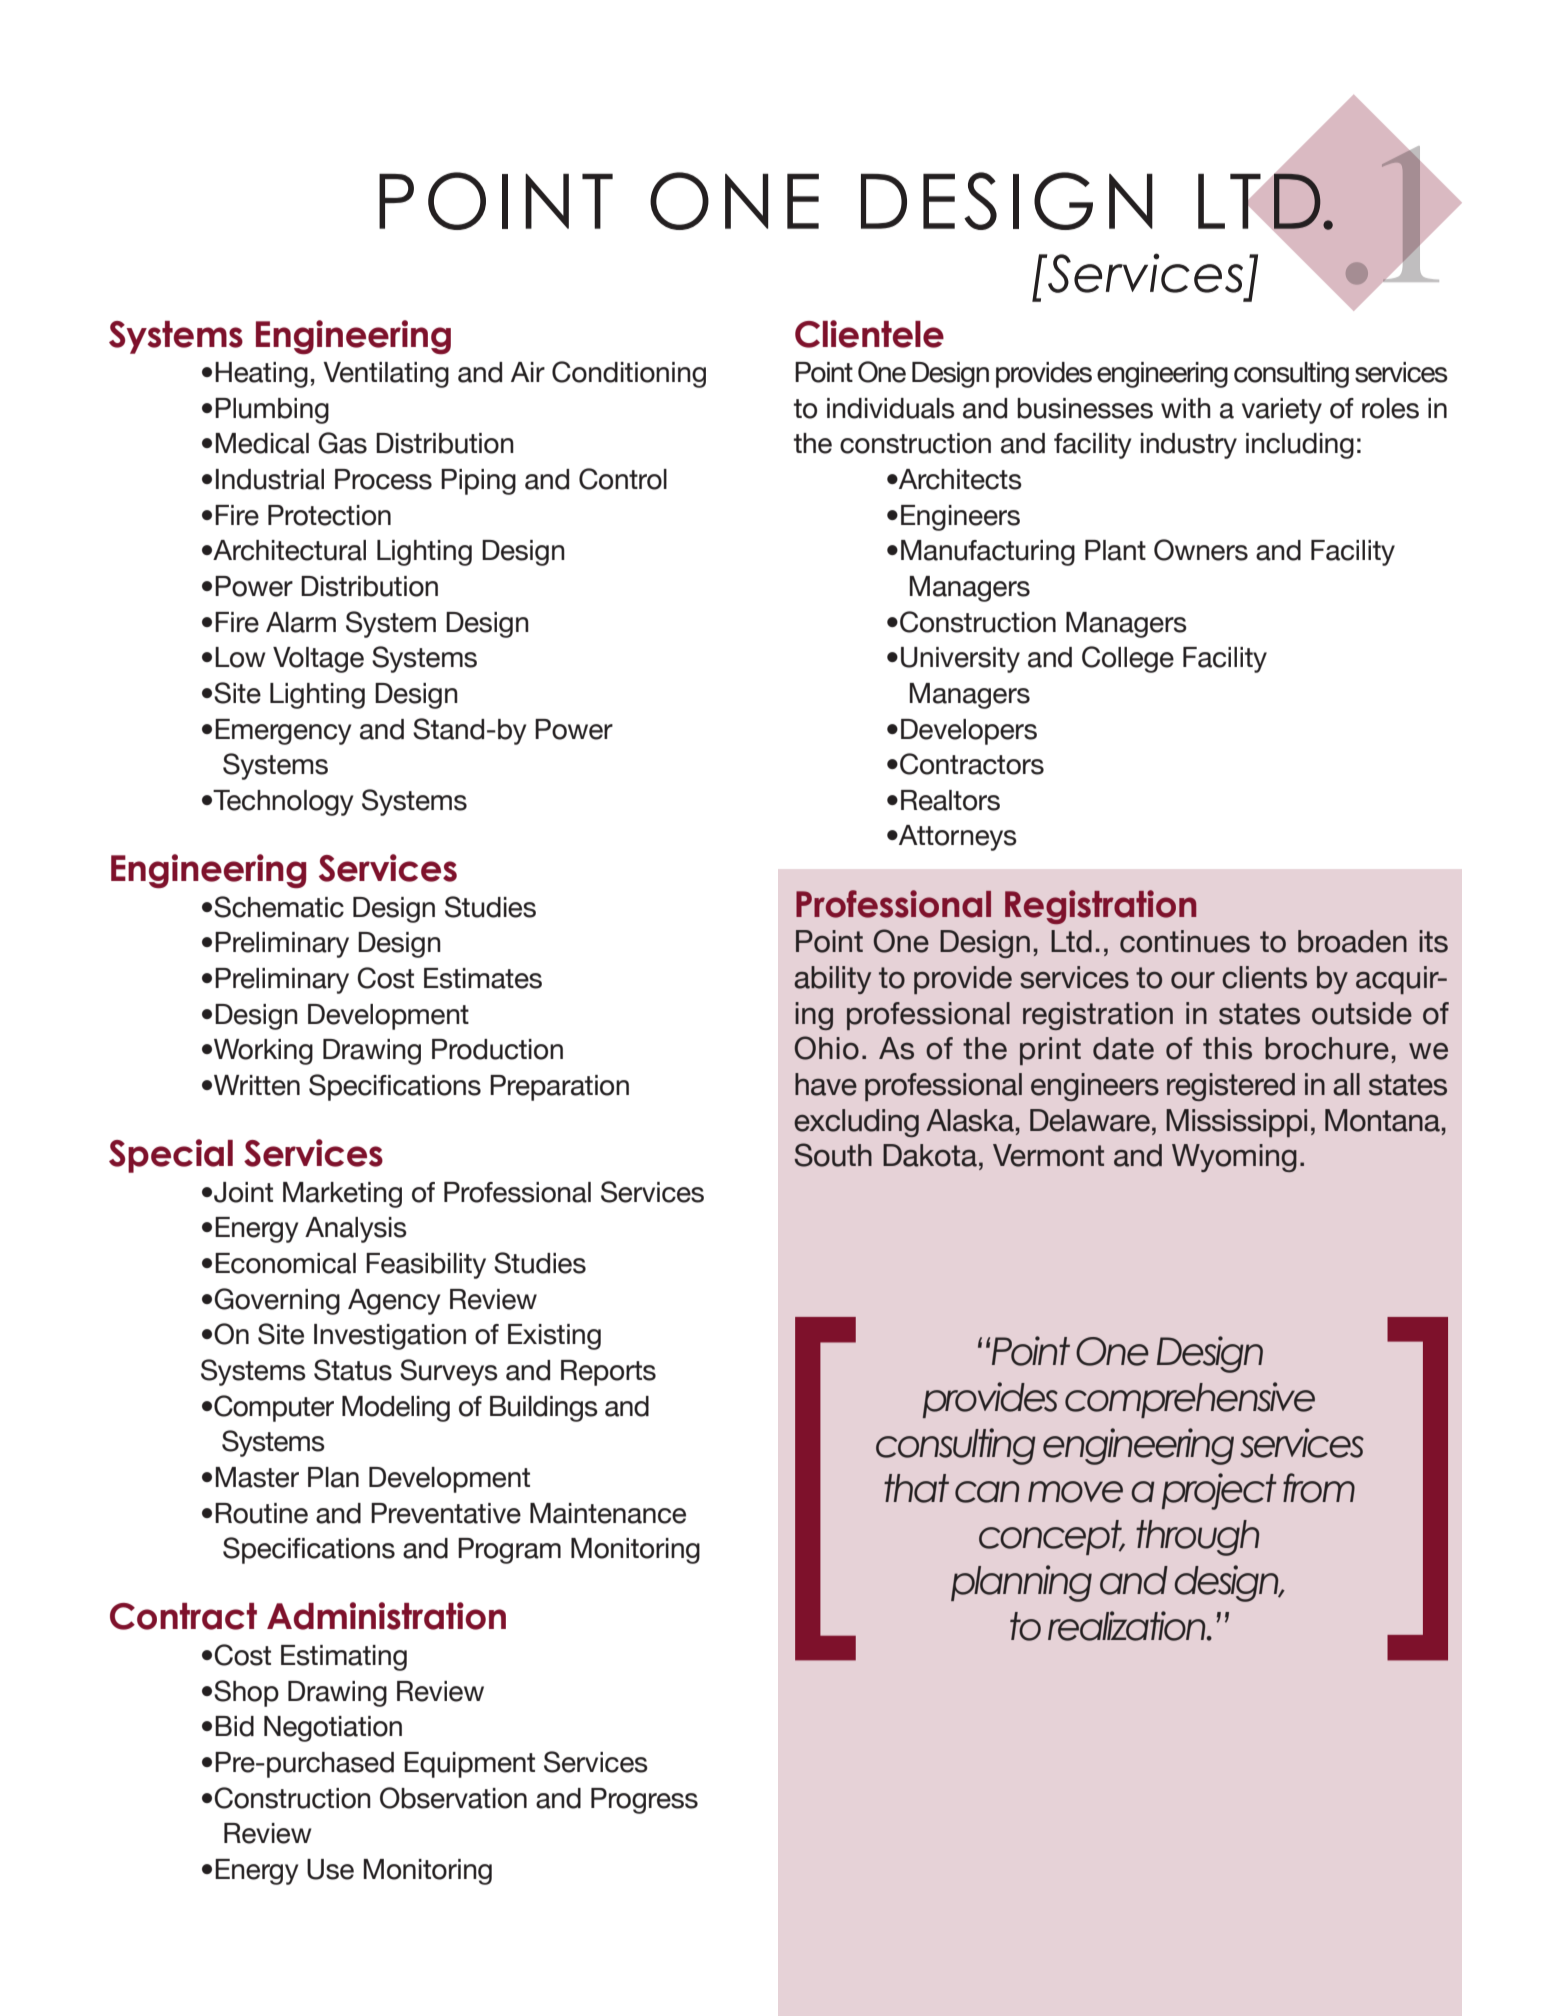  What do you see at coordinates (969, 732) in the screenshot?
I see `Developers` at bounding box center [969, 732].
